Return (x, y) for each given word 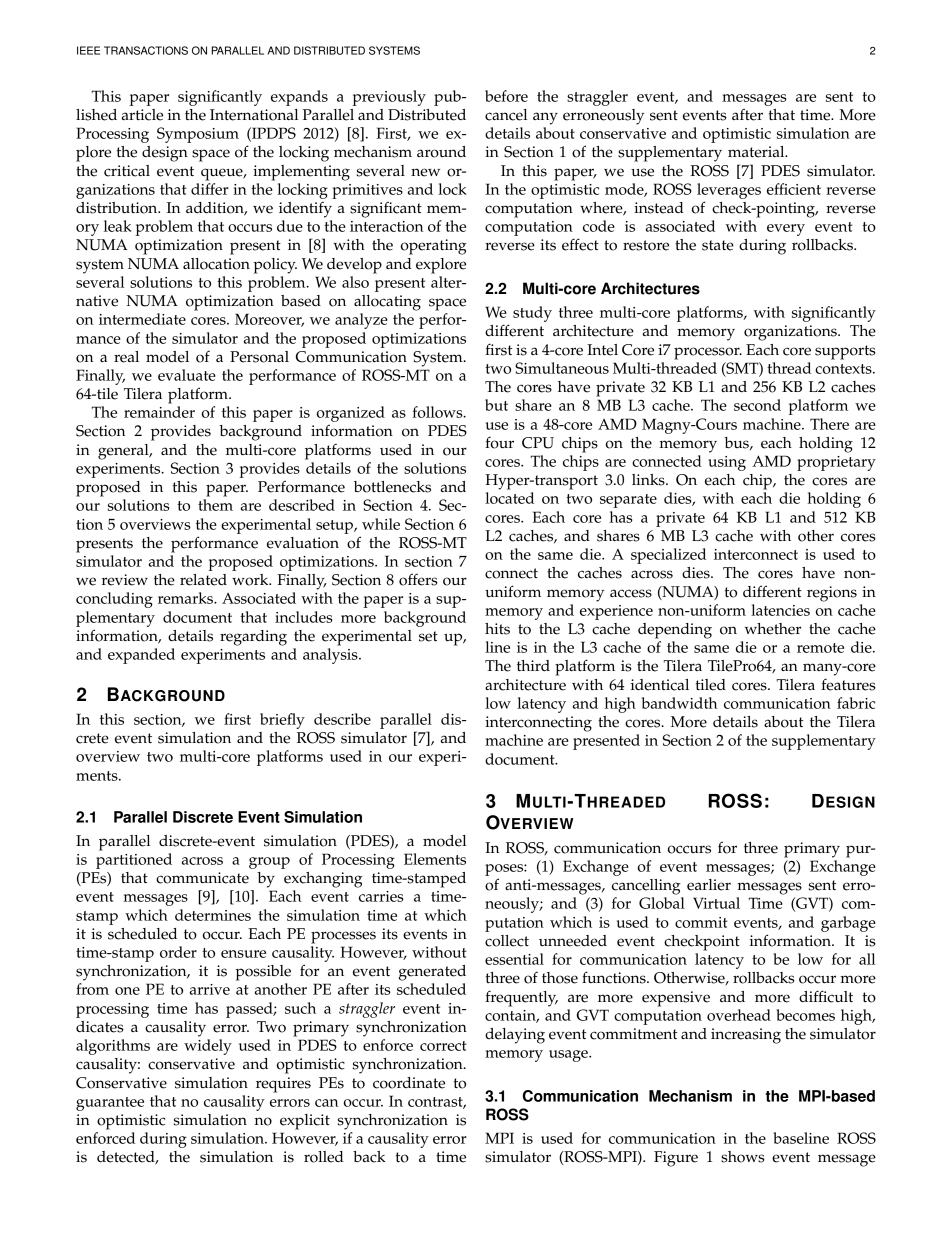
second (757, 405)
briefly (282, 721)
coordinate (409, 1083)
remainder (159, 412)
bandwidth (679, 703)
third (533, 665)
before (506, 96)
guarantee (110, 1104)
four (499, 442)
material (757, 152)
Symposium (198, 135)
